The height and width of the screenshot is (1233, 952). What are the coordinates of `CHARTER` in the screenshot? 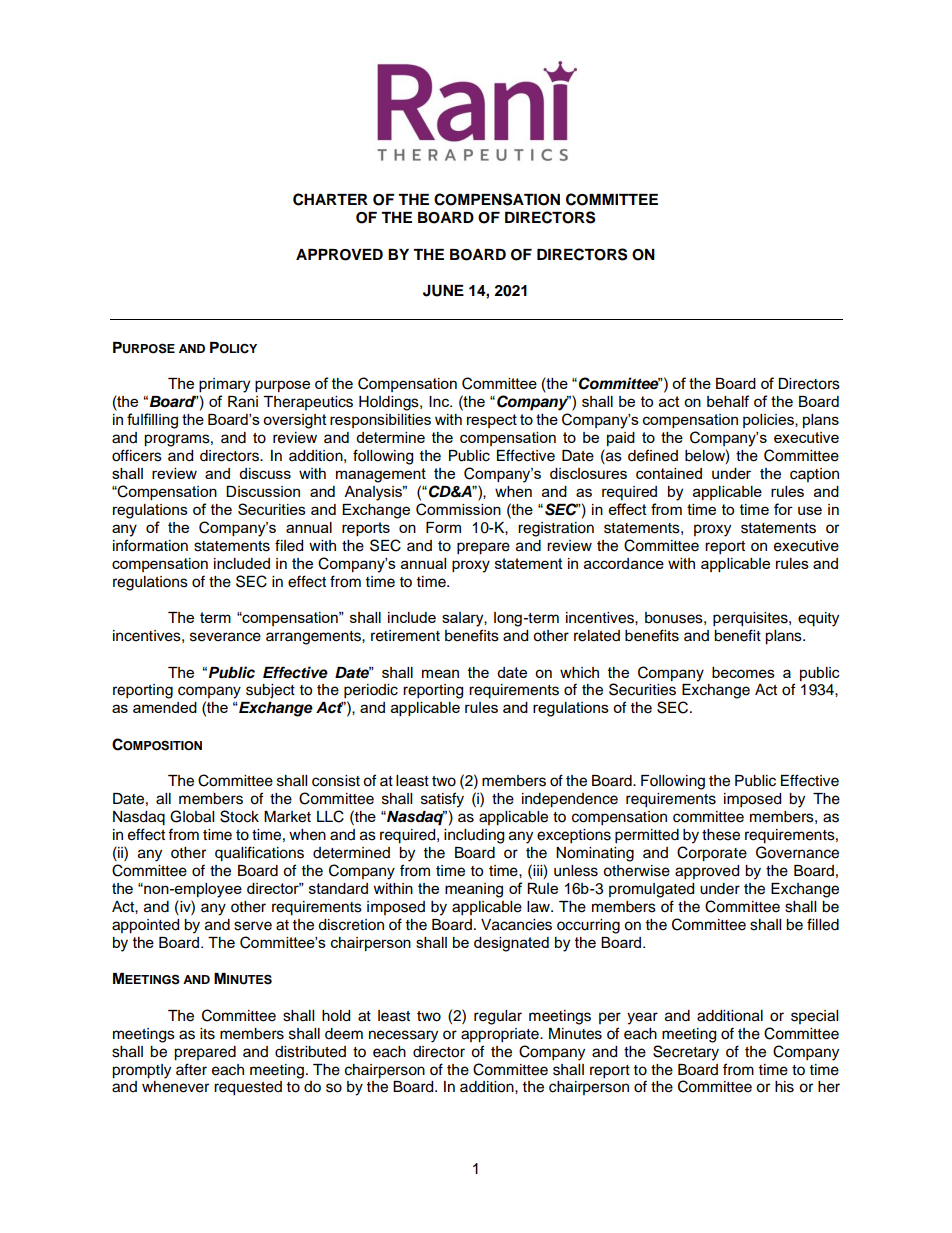 It's located at (330, 199).
